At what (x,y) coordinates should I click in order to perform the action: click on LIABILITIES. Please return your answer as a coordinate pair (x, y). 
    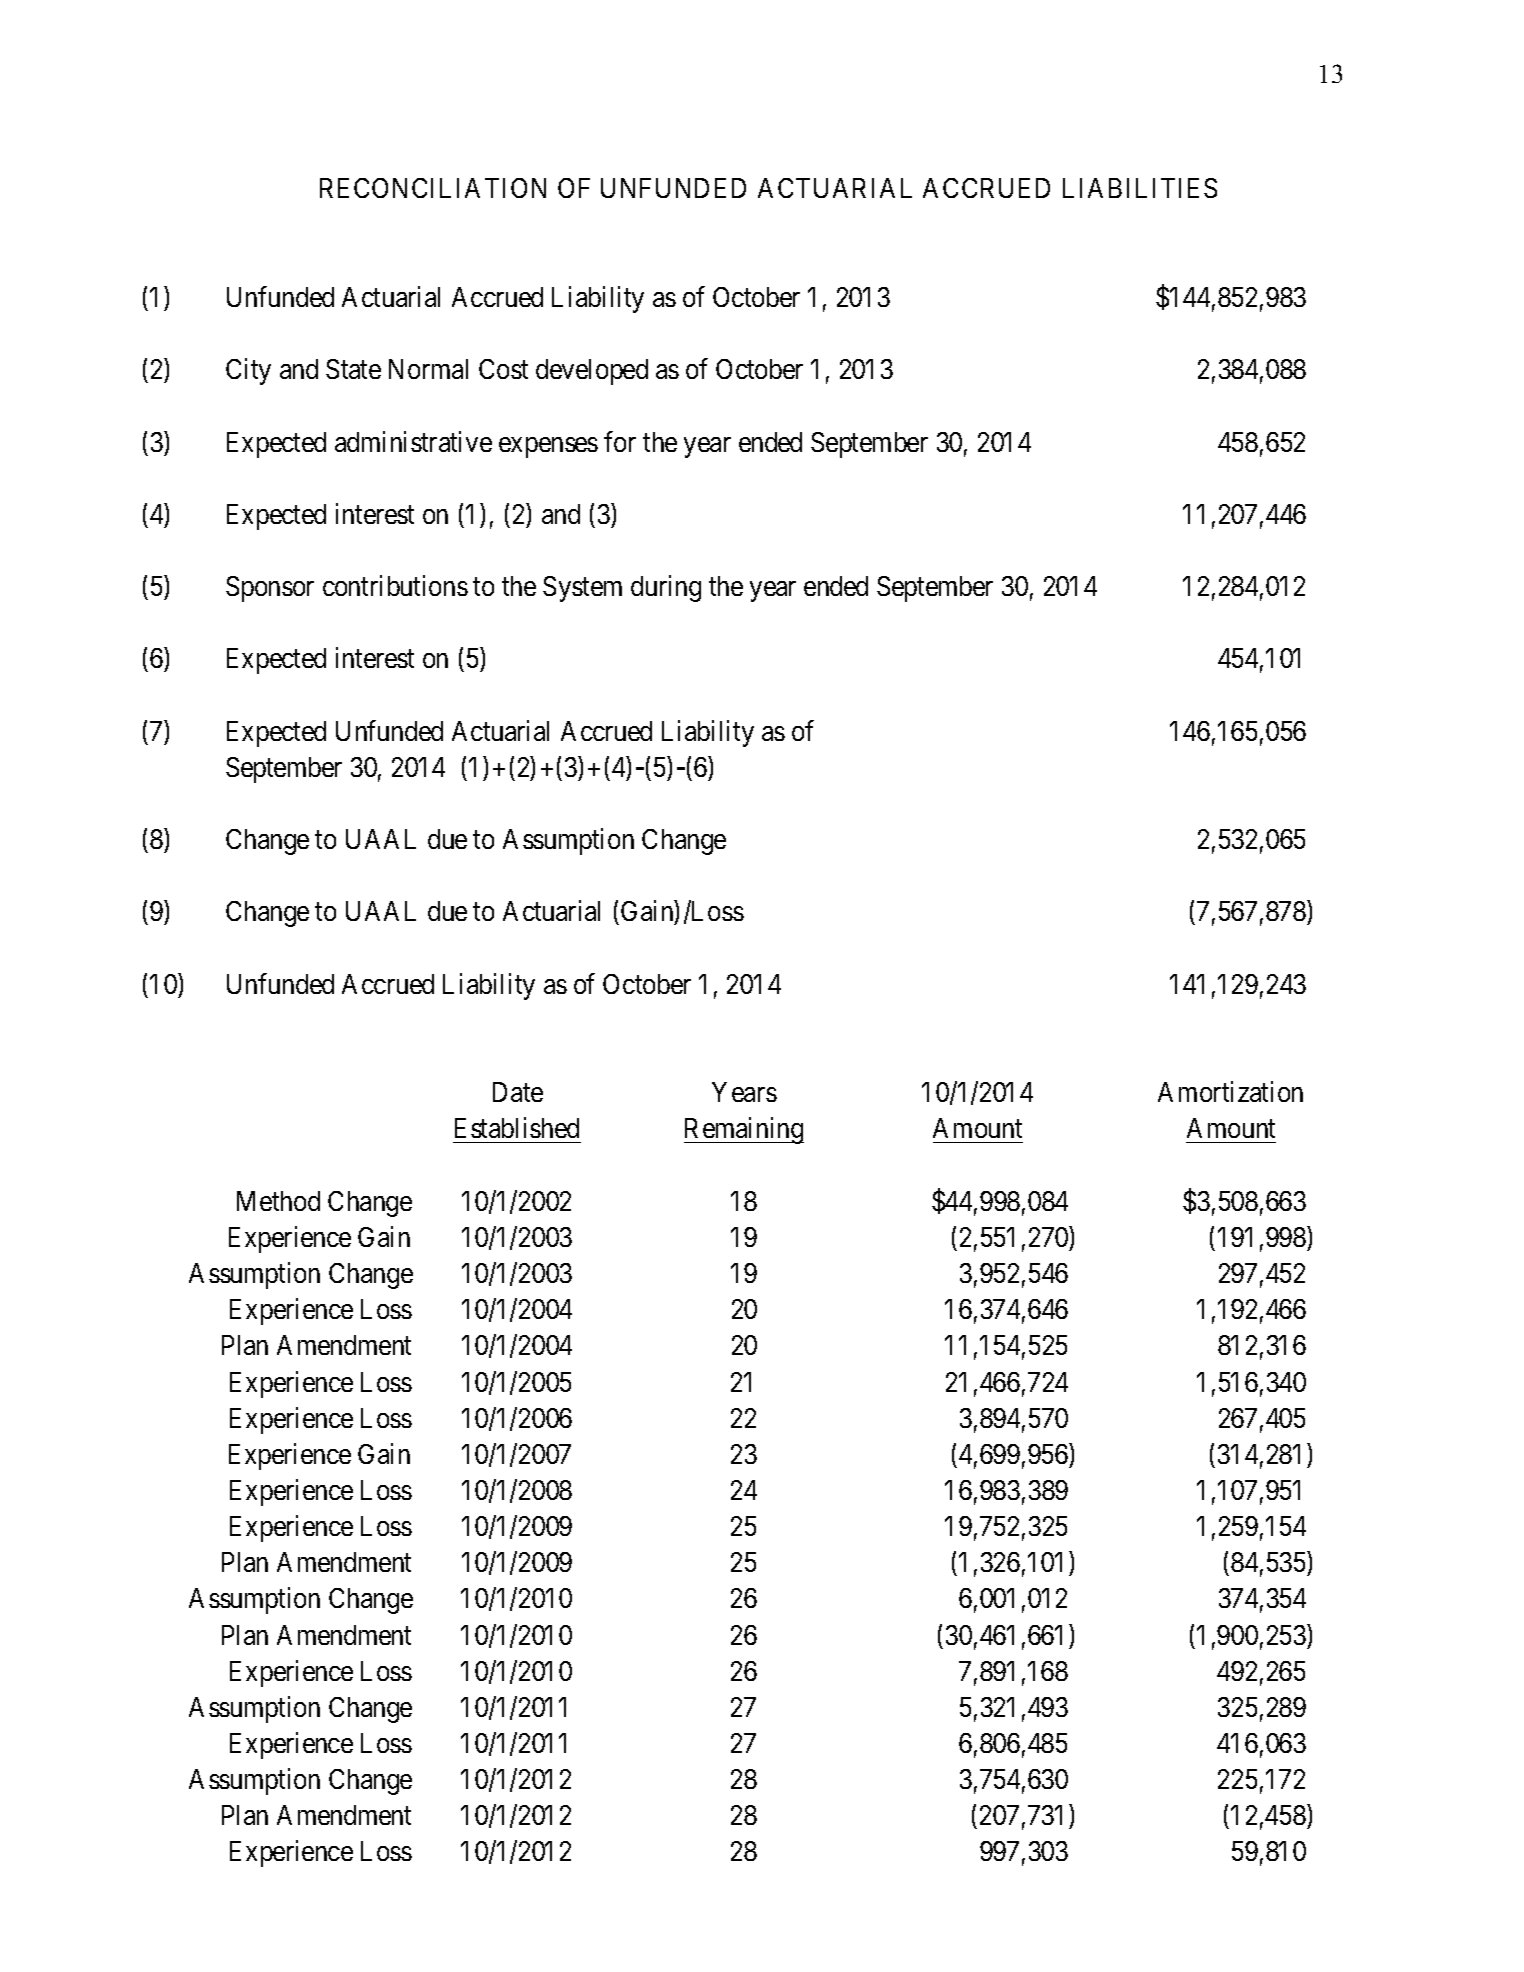
    Looking at the image, I should click on (1140, 188).
